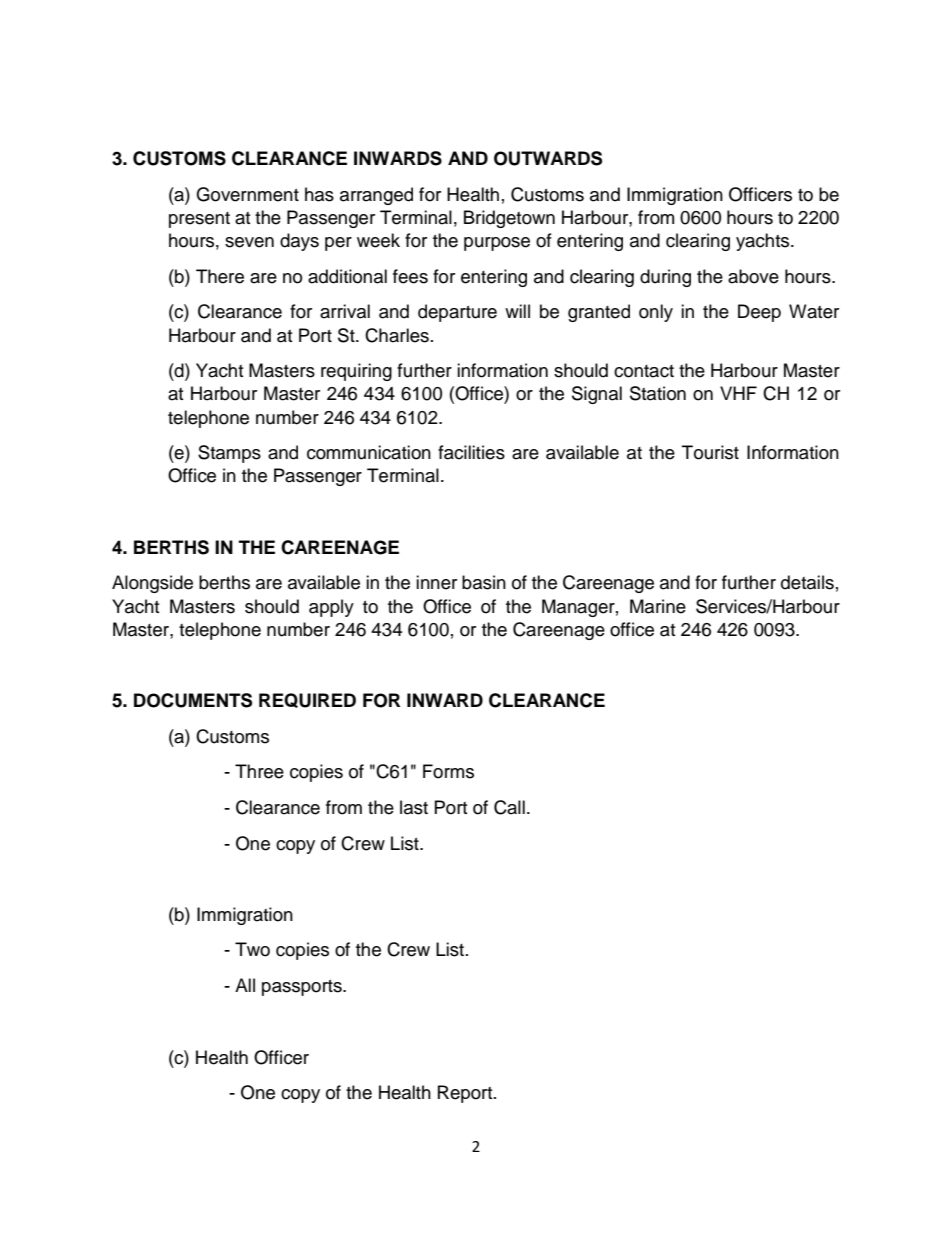 Image resolution: width=952 pixels, height=1233 pixels. I want to click on Call, so click(509, 807).
